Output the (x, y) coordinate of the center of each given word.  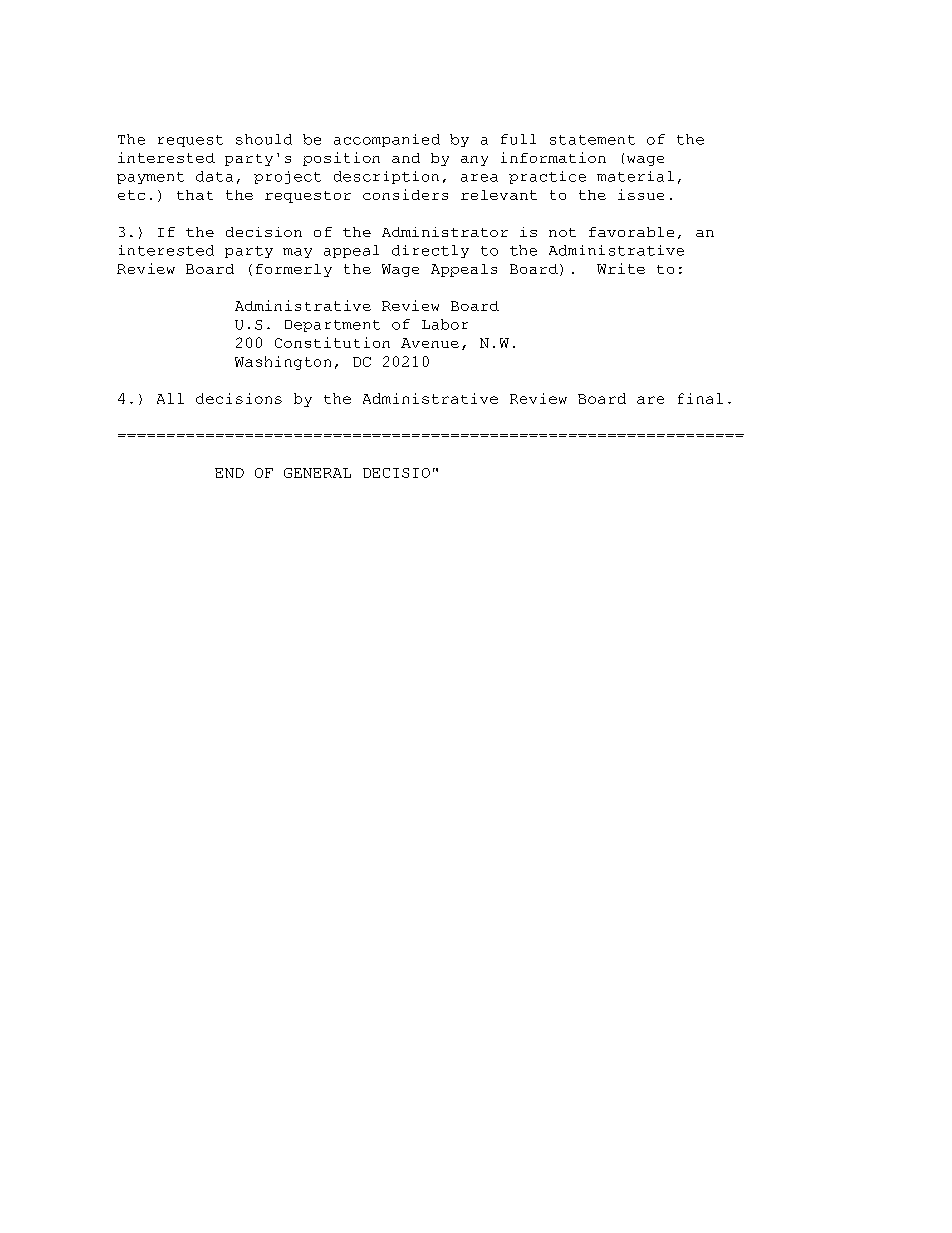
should (264, 139)
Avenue (430, 343)
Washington (283, 363)
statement (592, 140)
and (406, 158)
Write (621, 268)
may (297, 253)
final (700, 398)
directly (430, 251)
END (229, 473)
